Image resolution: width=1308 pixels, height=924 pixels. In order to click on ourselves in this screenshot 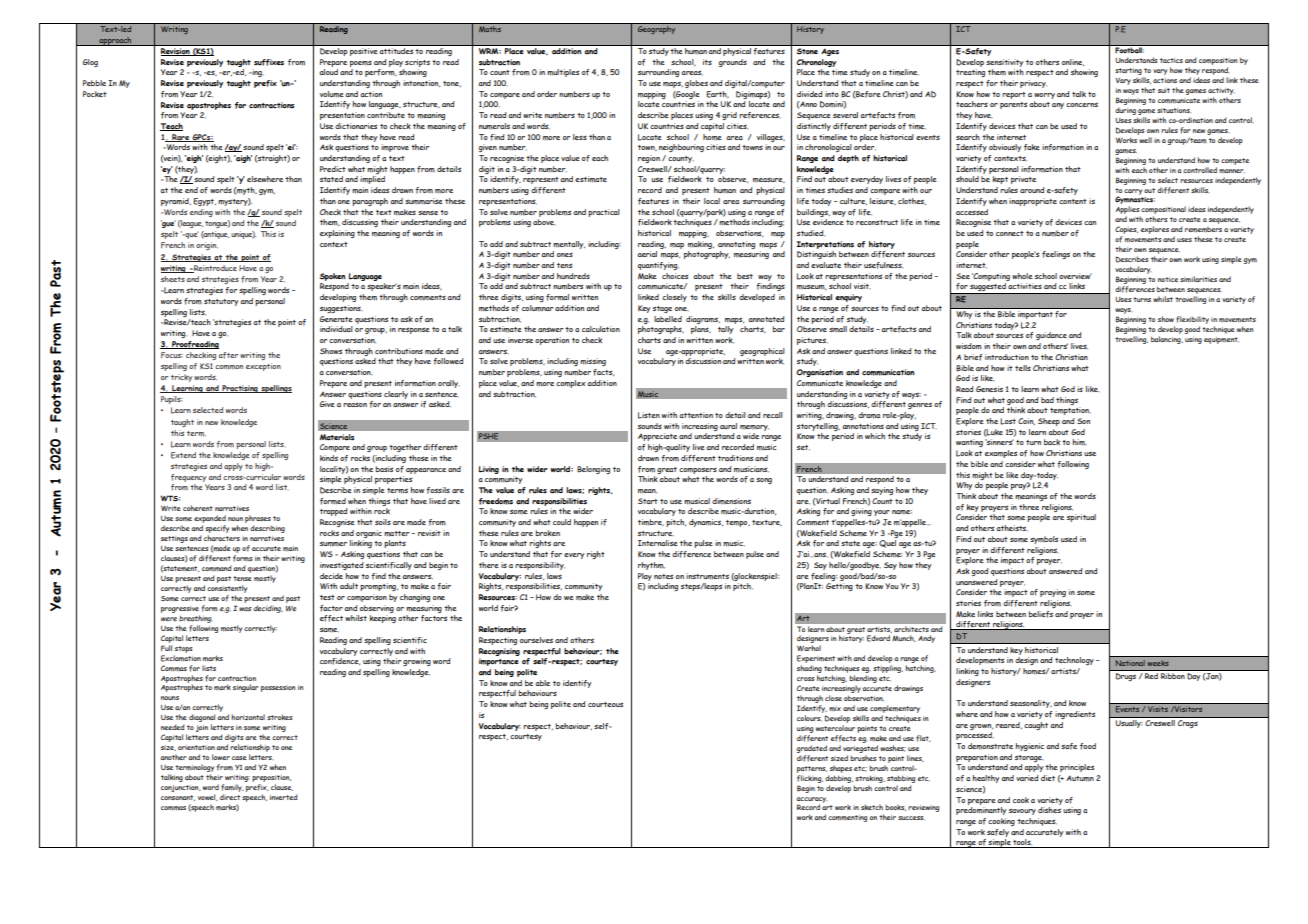, I will do `click(536, 640)`.
